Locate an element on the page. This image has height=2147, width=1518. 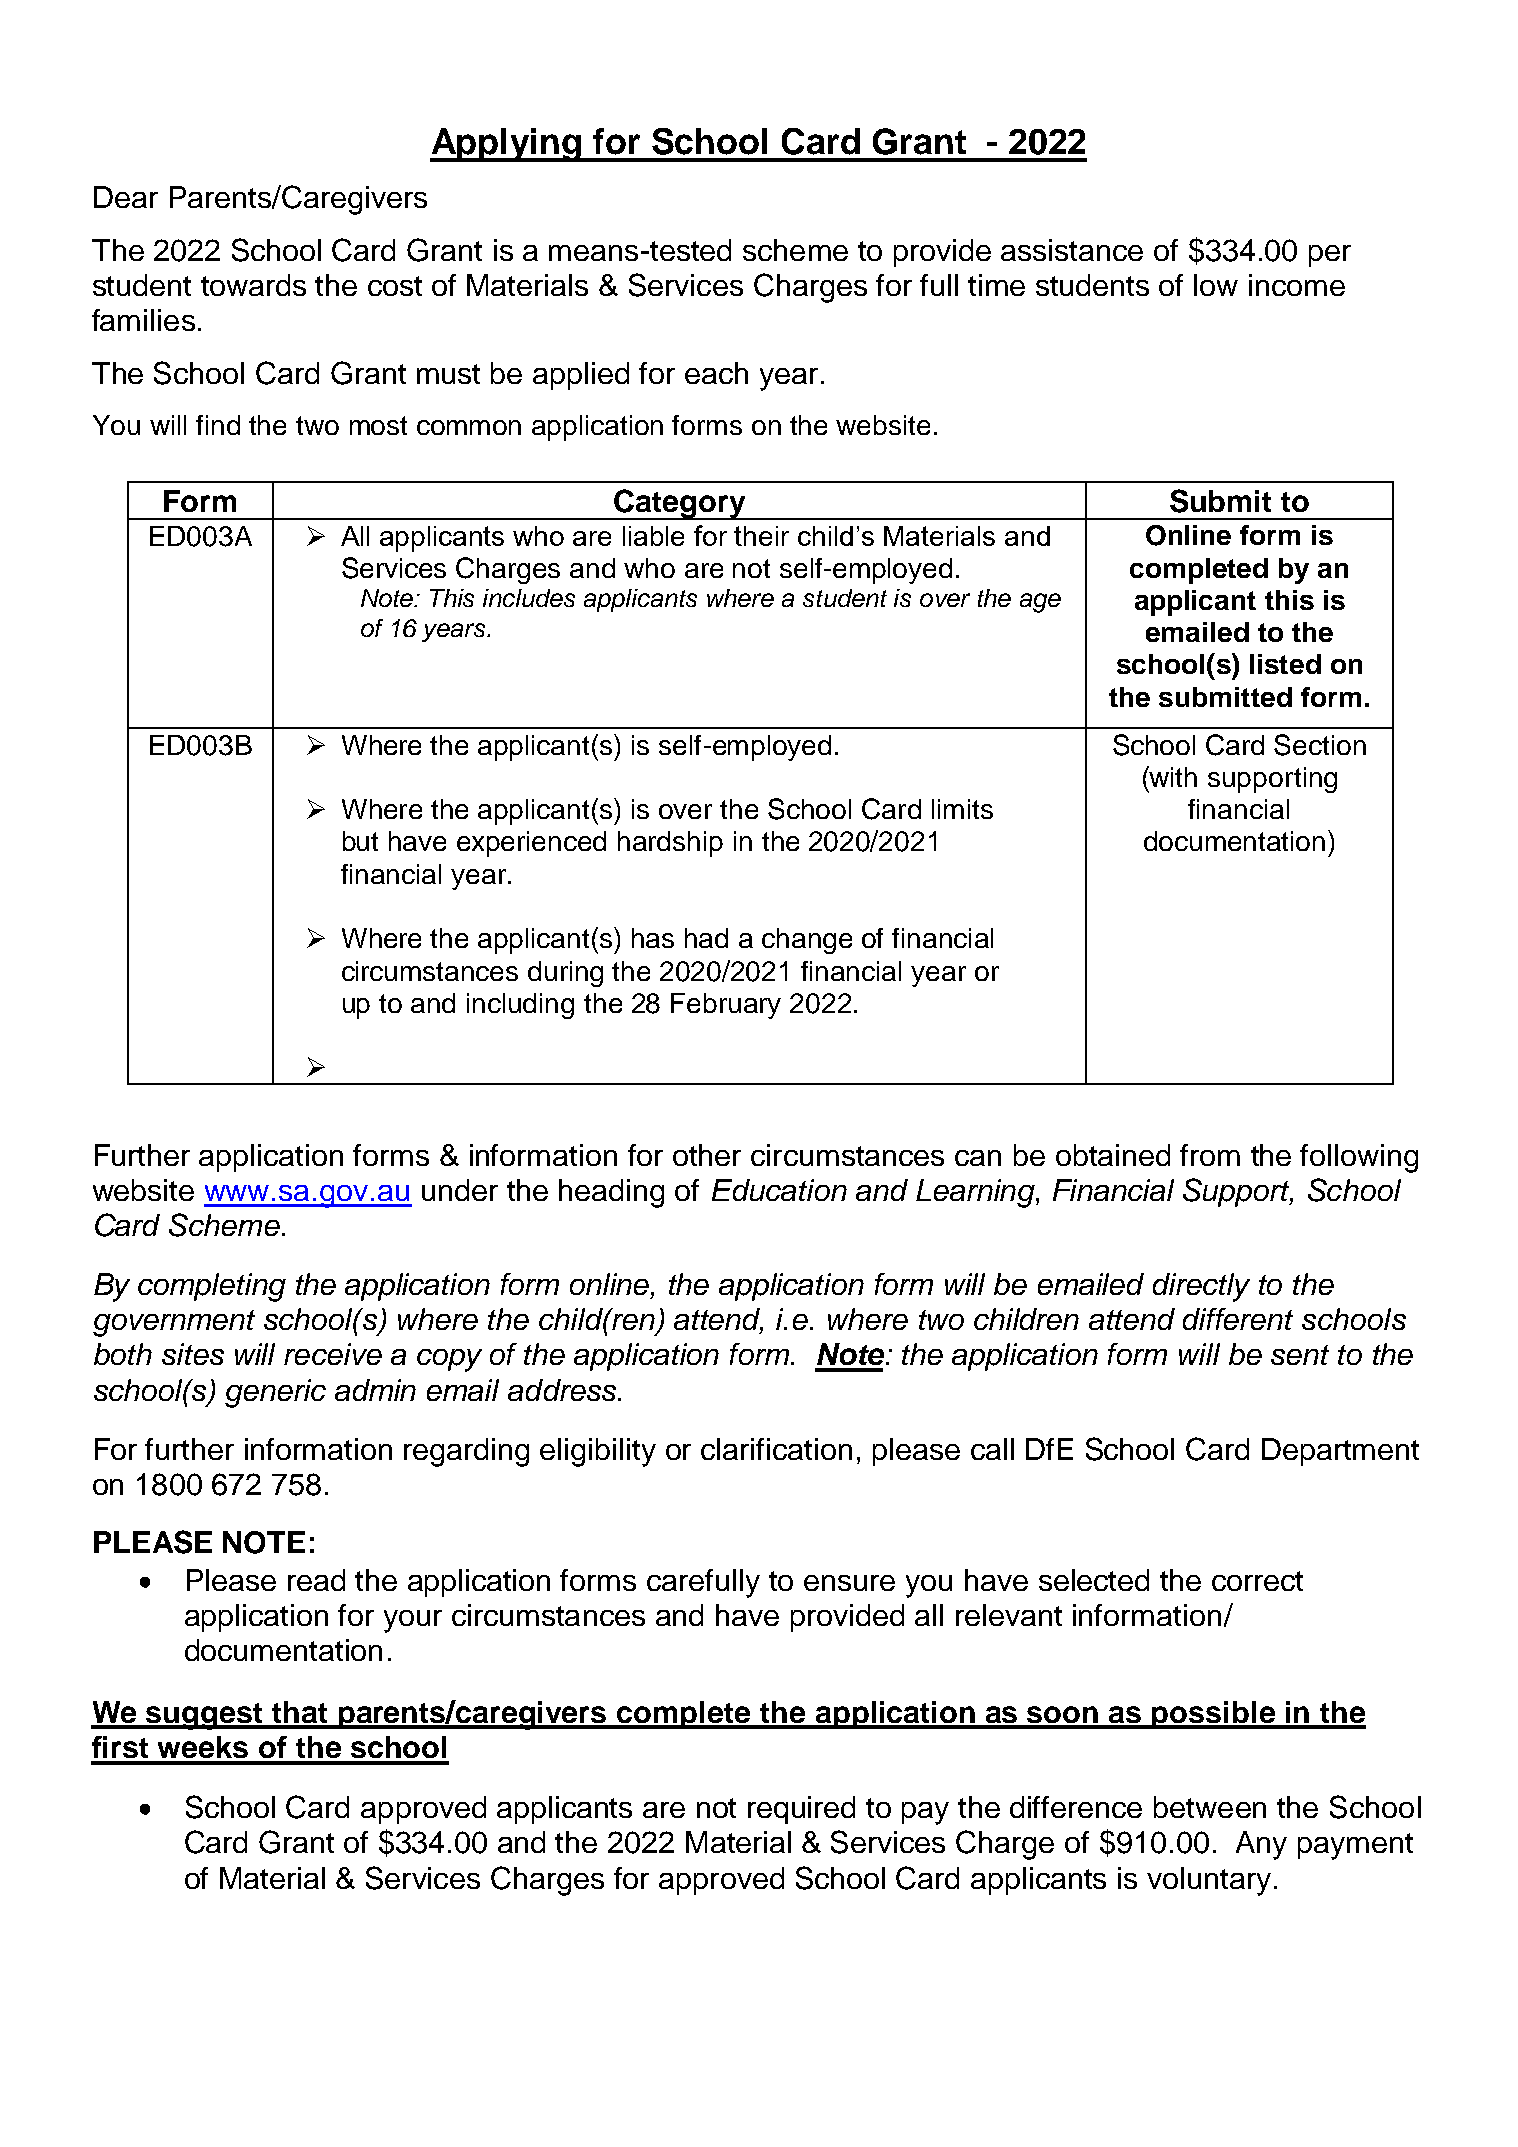
Applying is located at coordinates (506, 145).
